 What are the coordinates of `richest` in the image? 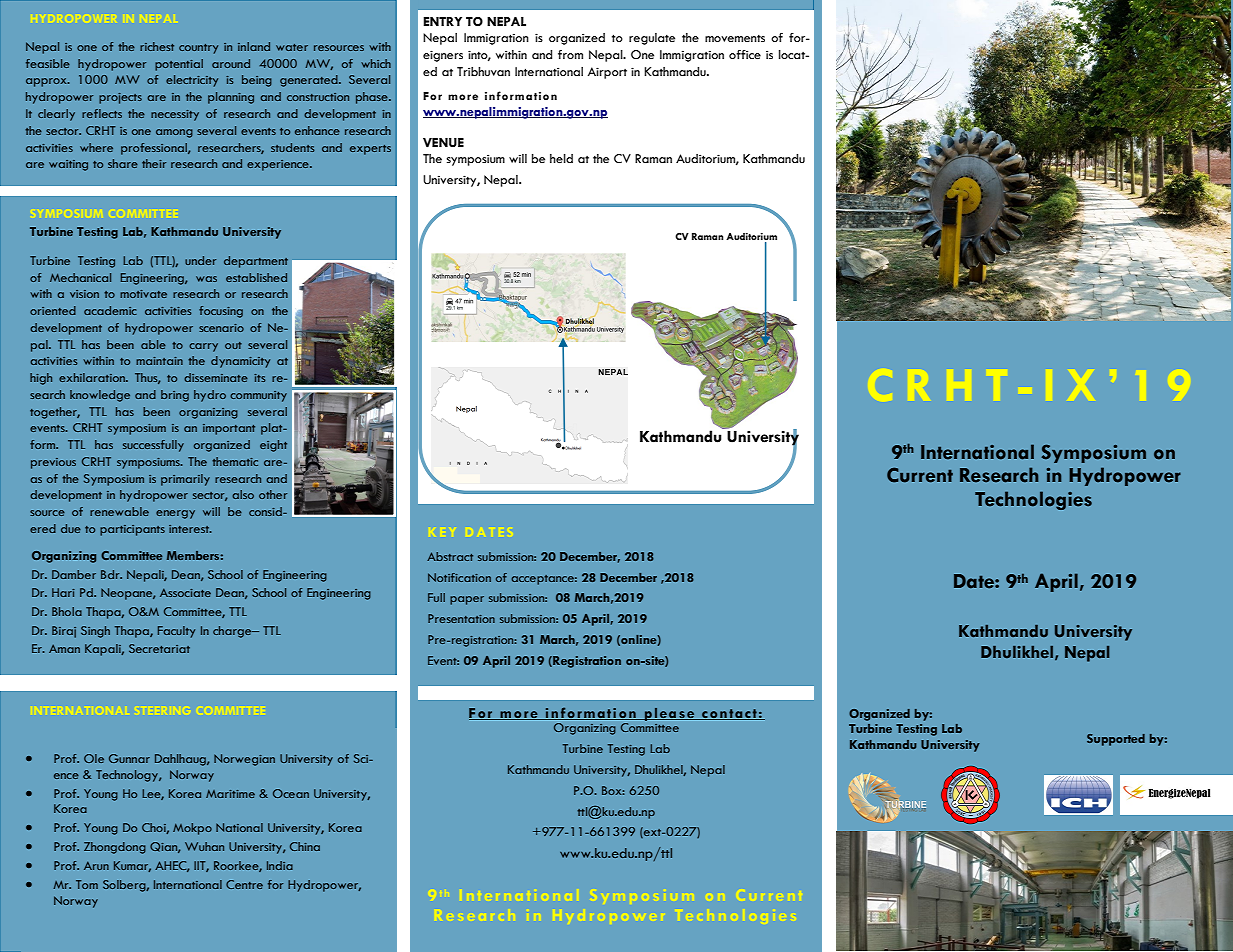 It's located at (157, 46).
